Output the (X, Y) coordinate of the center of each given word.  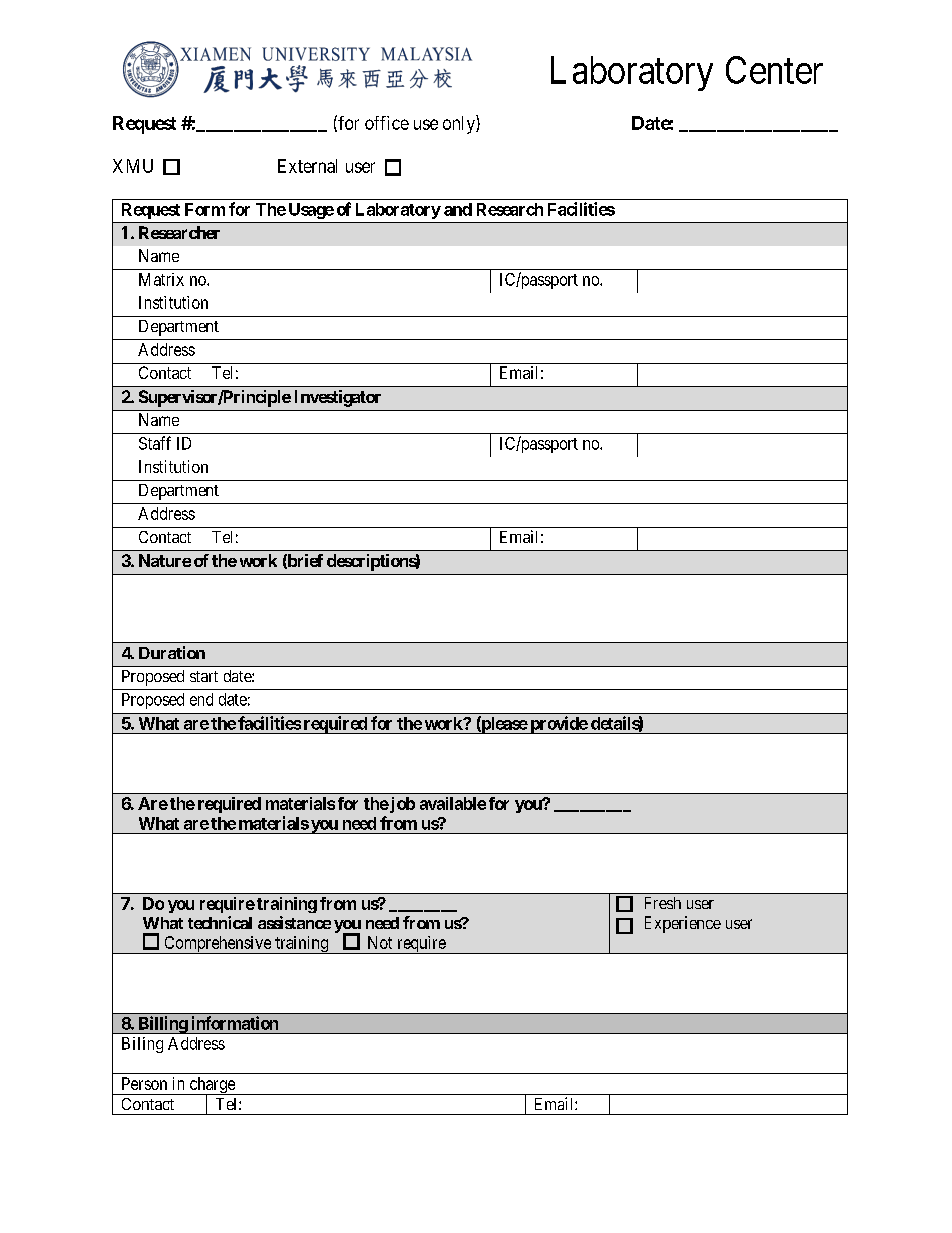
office (387, 123)
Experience (683, 924)
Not (380, 942)
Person (144, 1083)
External (307, 166)
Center (774, 70)
